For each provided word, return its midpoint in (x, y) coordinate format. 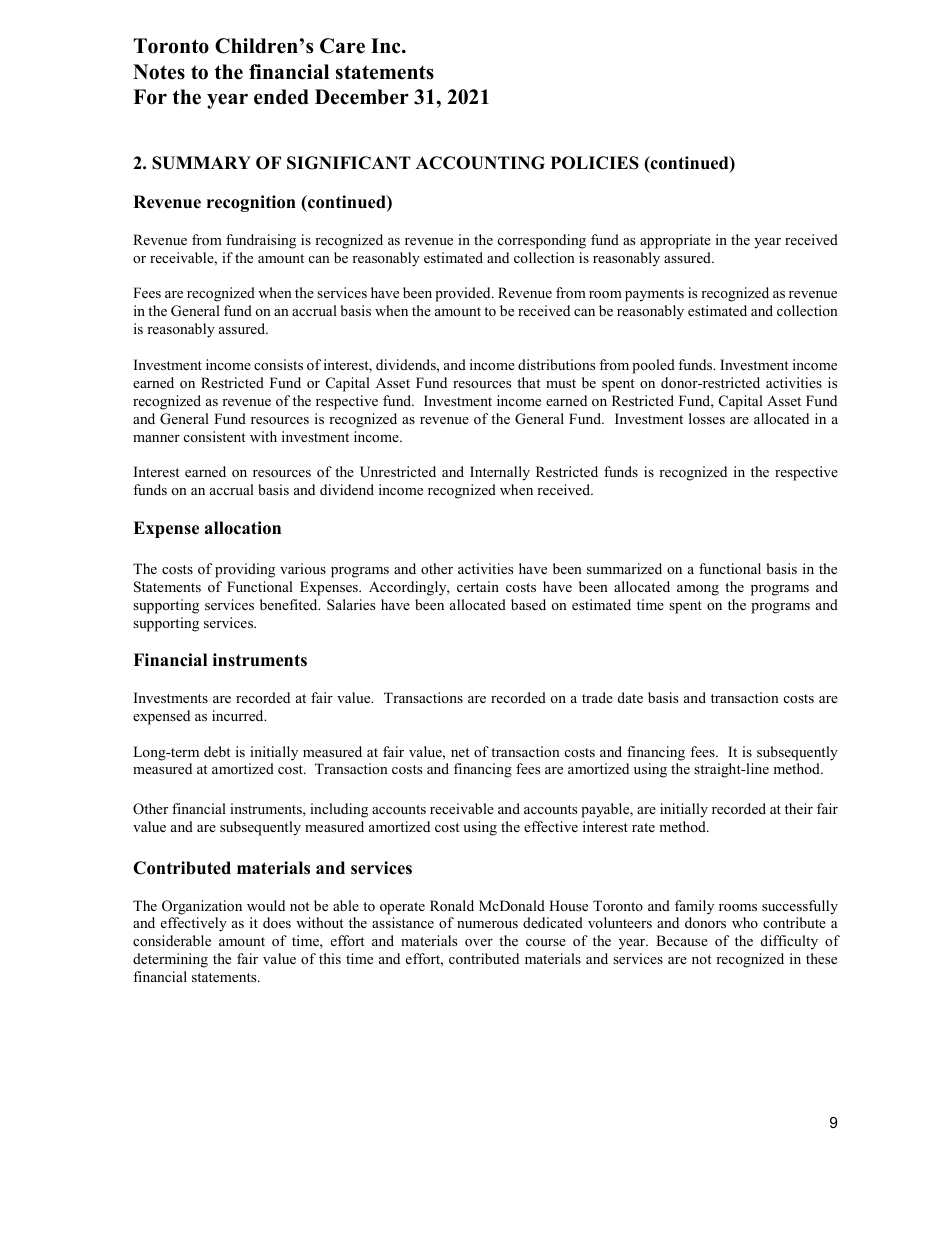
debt (217, 751)
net (460, 752)
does (277, 922)
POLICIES (595, 163)
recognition (251, 203)
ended (281, 97)
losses (707, 418)
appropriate (675, 241)
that (528, 382)
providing (245, 570)
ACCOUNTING (480, 163)
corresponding (542, 241)
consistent (214, 436)
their (799, 808)
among (698, 590)
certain (478, 586)
